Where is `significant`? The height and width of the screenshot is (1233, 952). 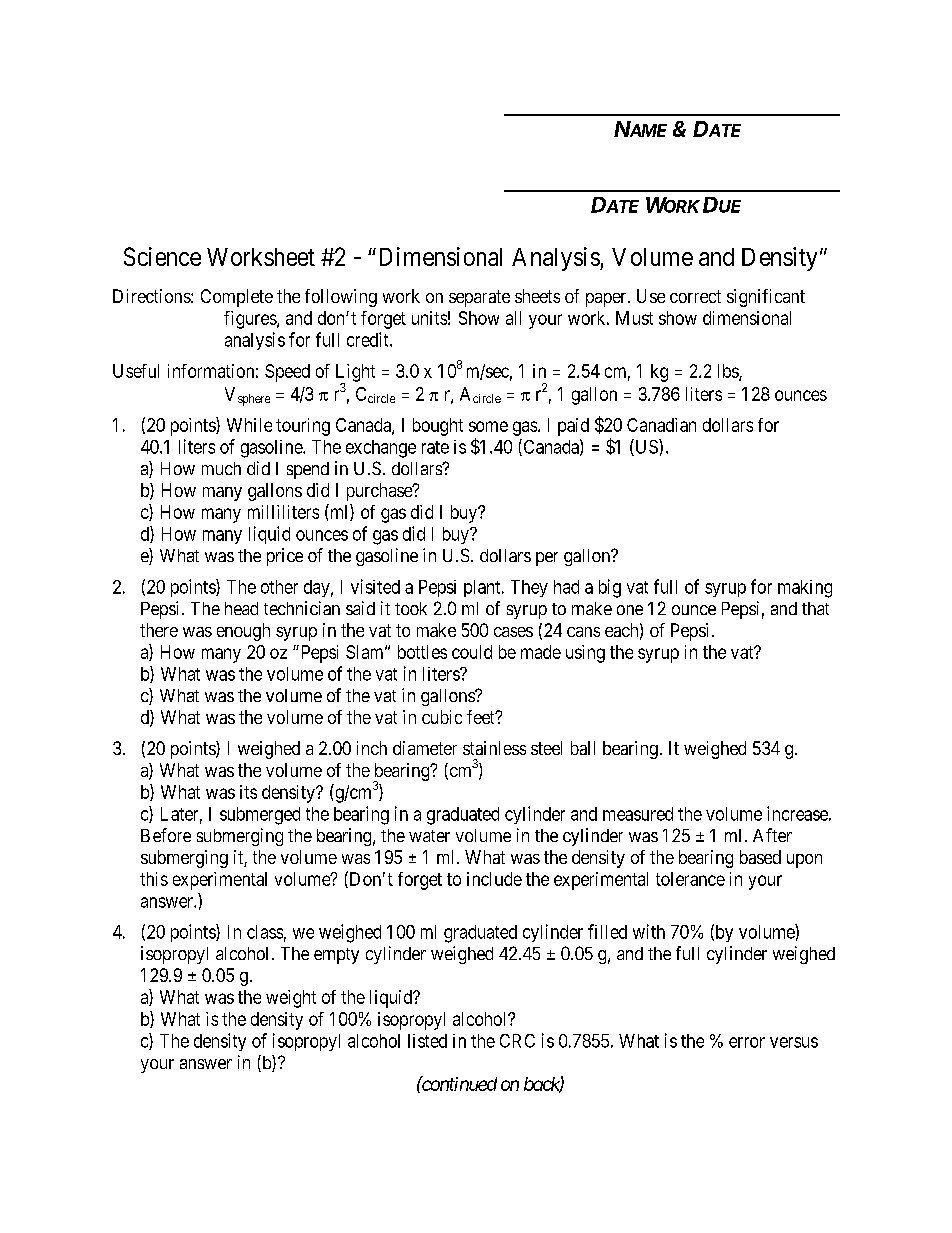
significant is located at coordinates (766, 298).
